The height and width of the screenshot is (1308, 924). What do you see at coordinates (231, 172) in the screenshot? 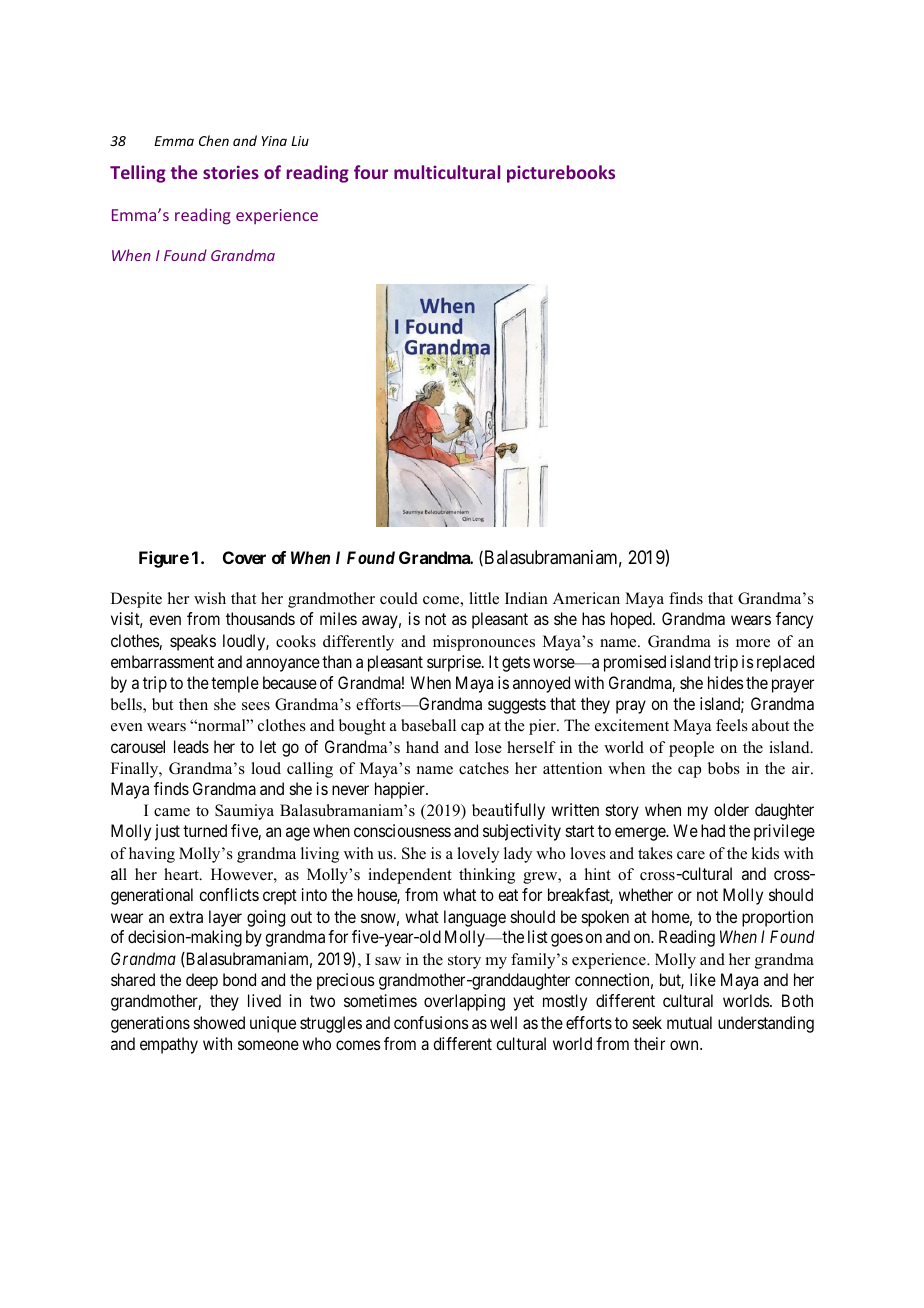
I see `stories` at bounding box center [231, 172].
